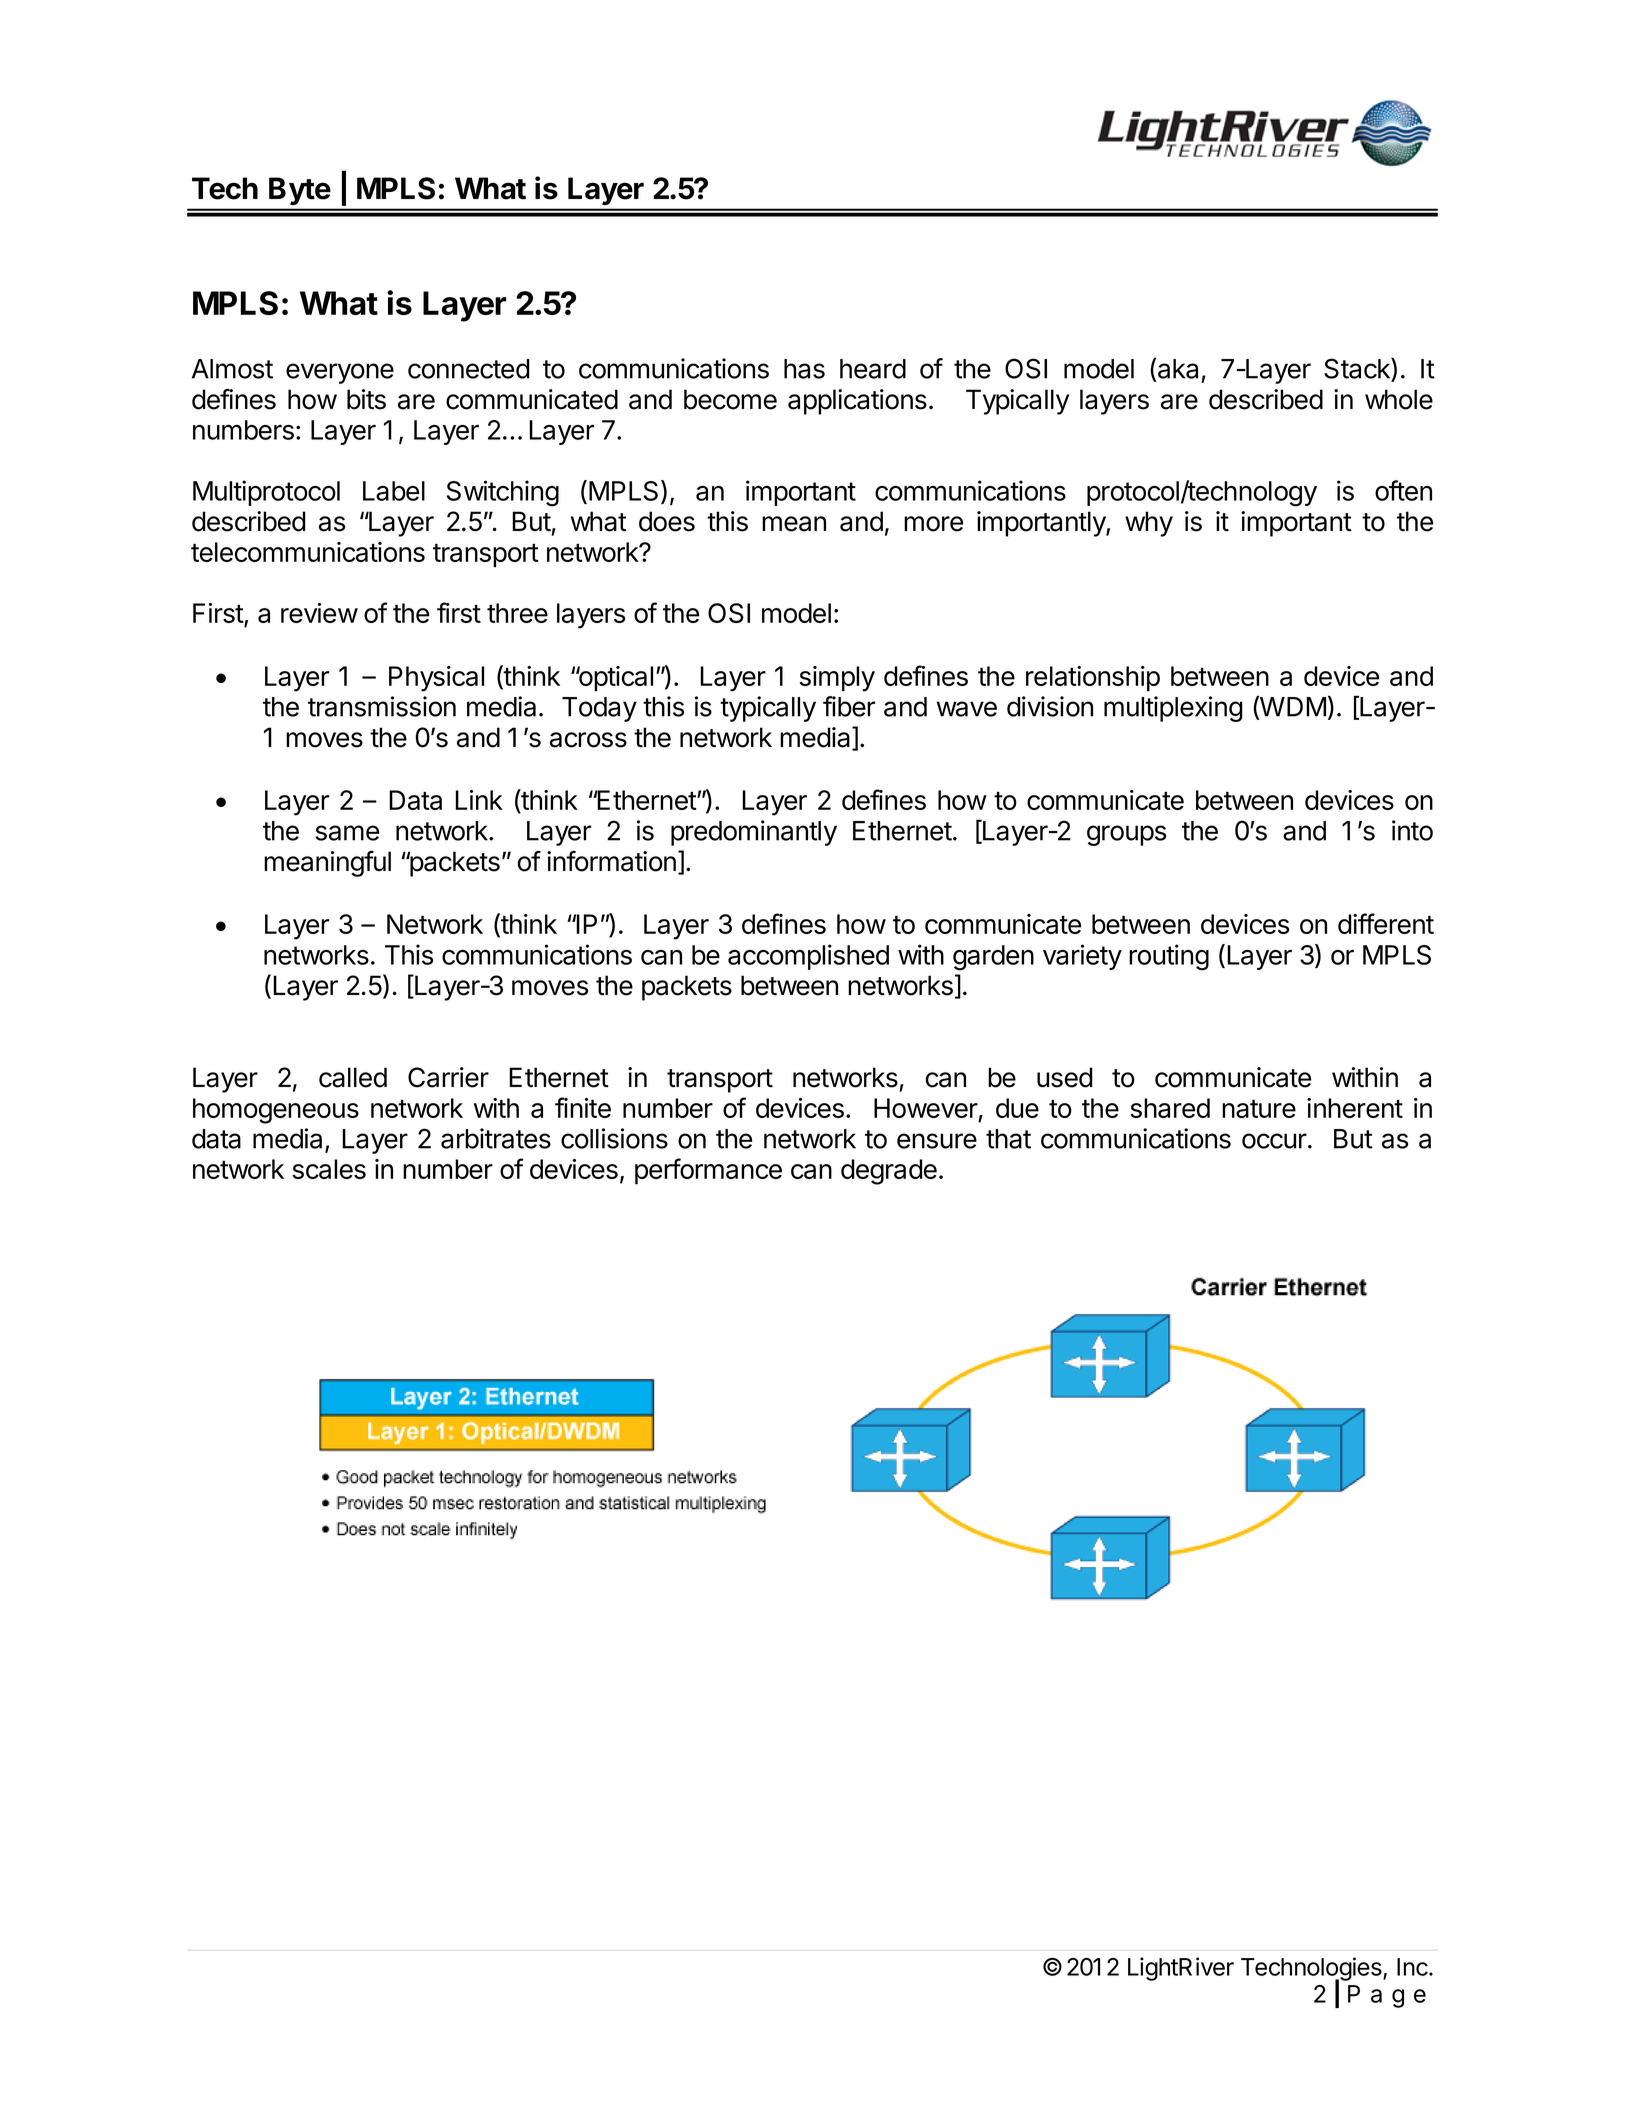 The width and height of the document is (1625, 2104). I want to click on Page, so click(1387, 1996).
